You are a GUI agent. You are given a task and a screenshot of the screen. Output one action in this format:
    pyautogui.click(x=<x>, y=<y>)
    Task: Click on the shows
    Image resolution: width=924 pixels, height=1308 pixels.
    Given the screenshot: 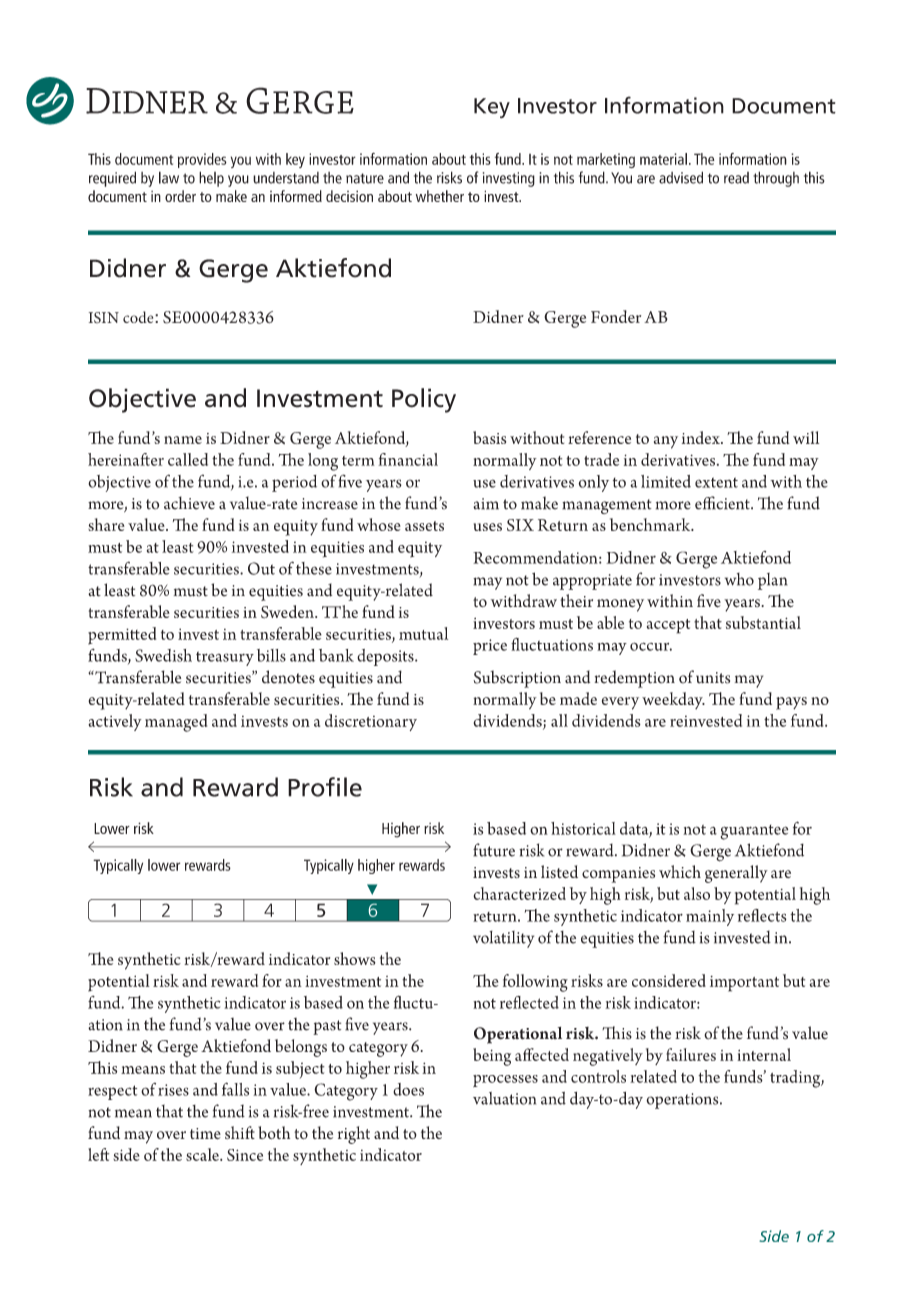 What is the action you would take?
    pyautogui.click(x=355, y=958)
